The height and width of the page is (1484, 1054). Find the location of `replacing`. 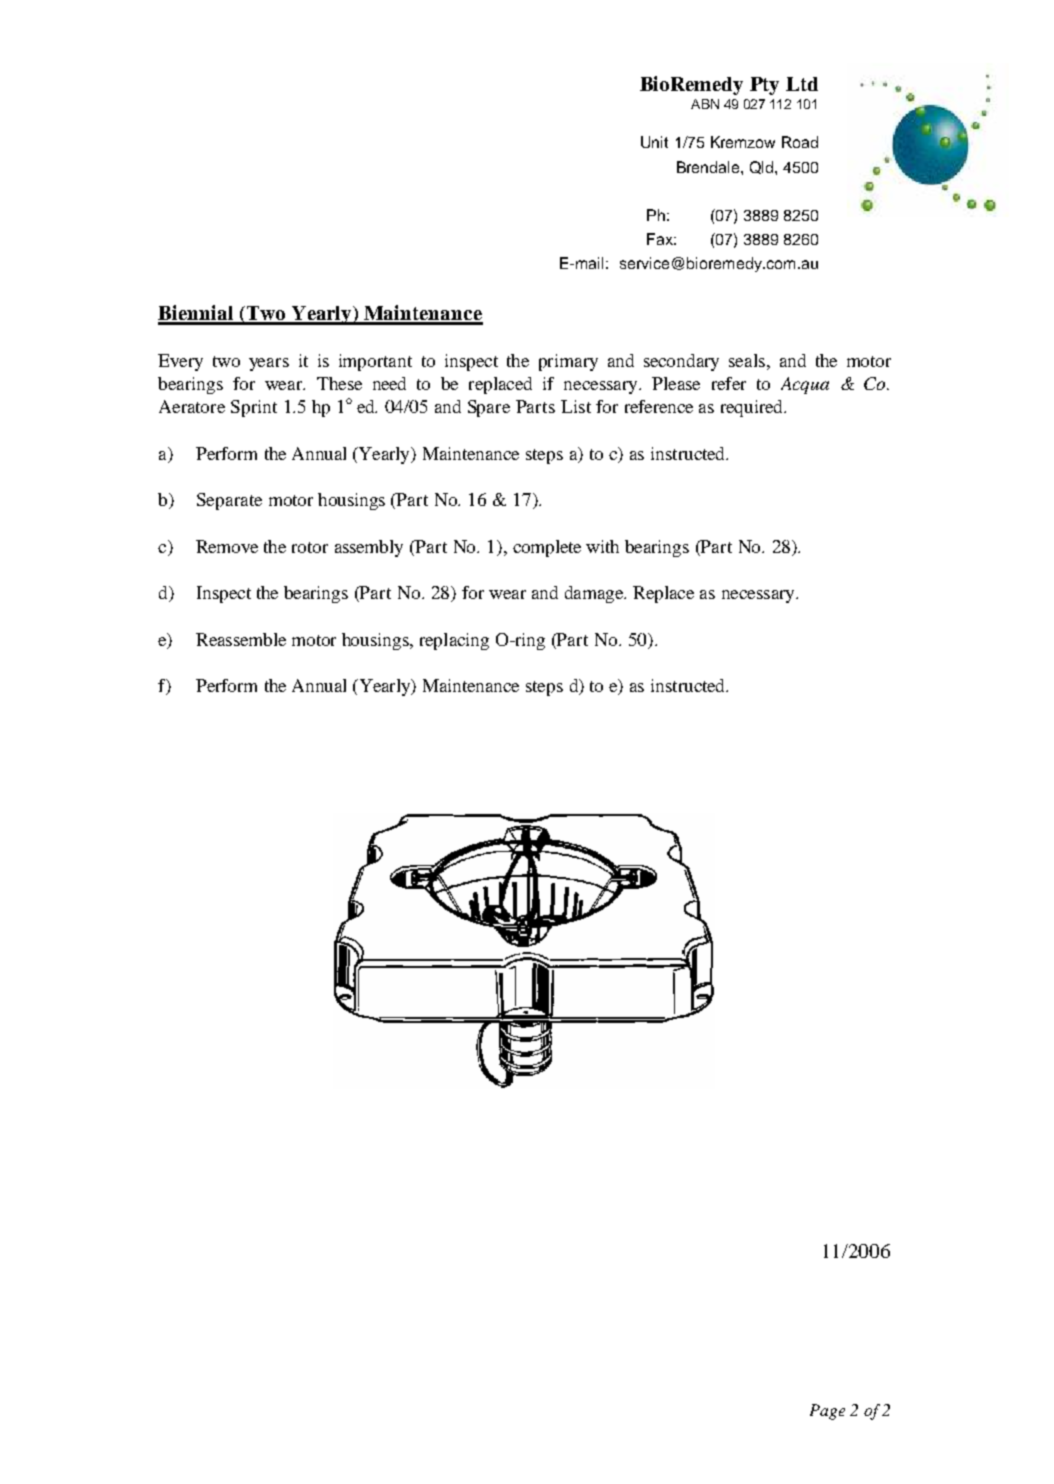

replacing is located at coordinates (454, 641).
